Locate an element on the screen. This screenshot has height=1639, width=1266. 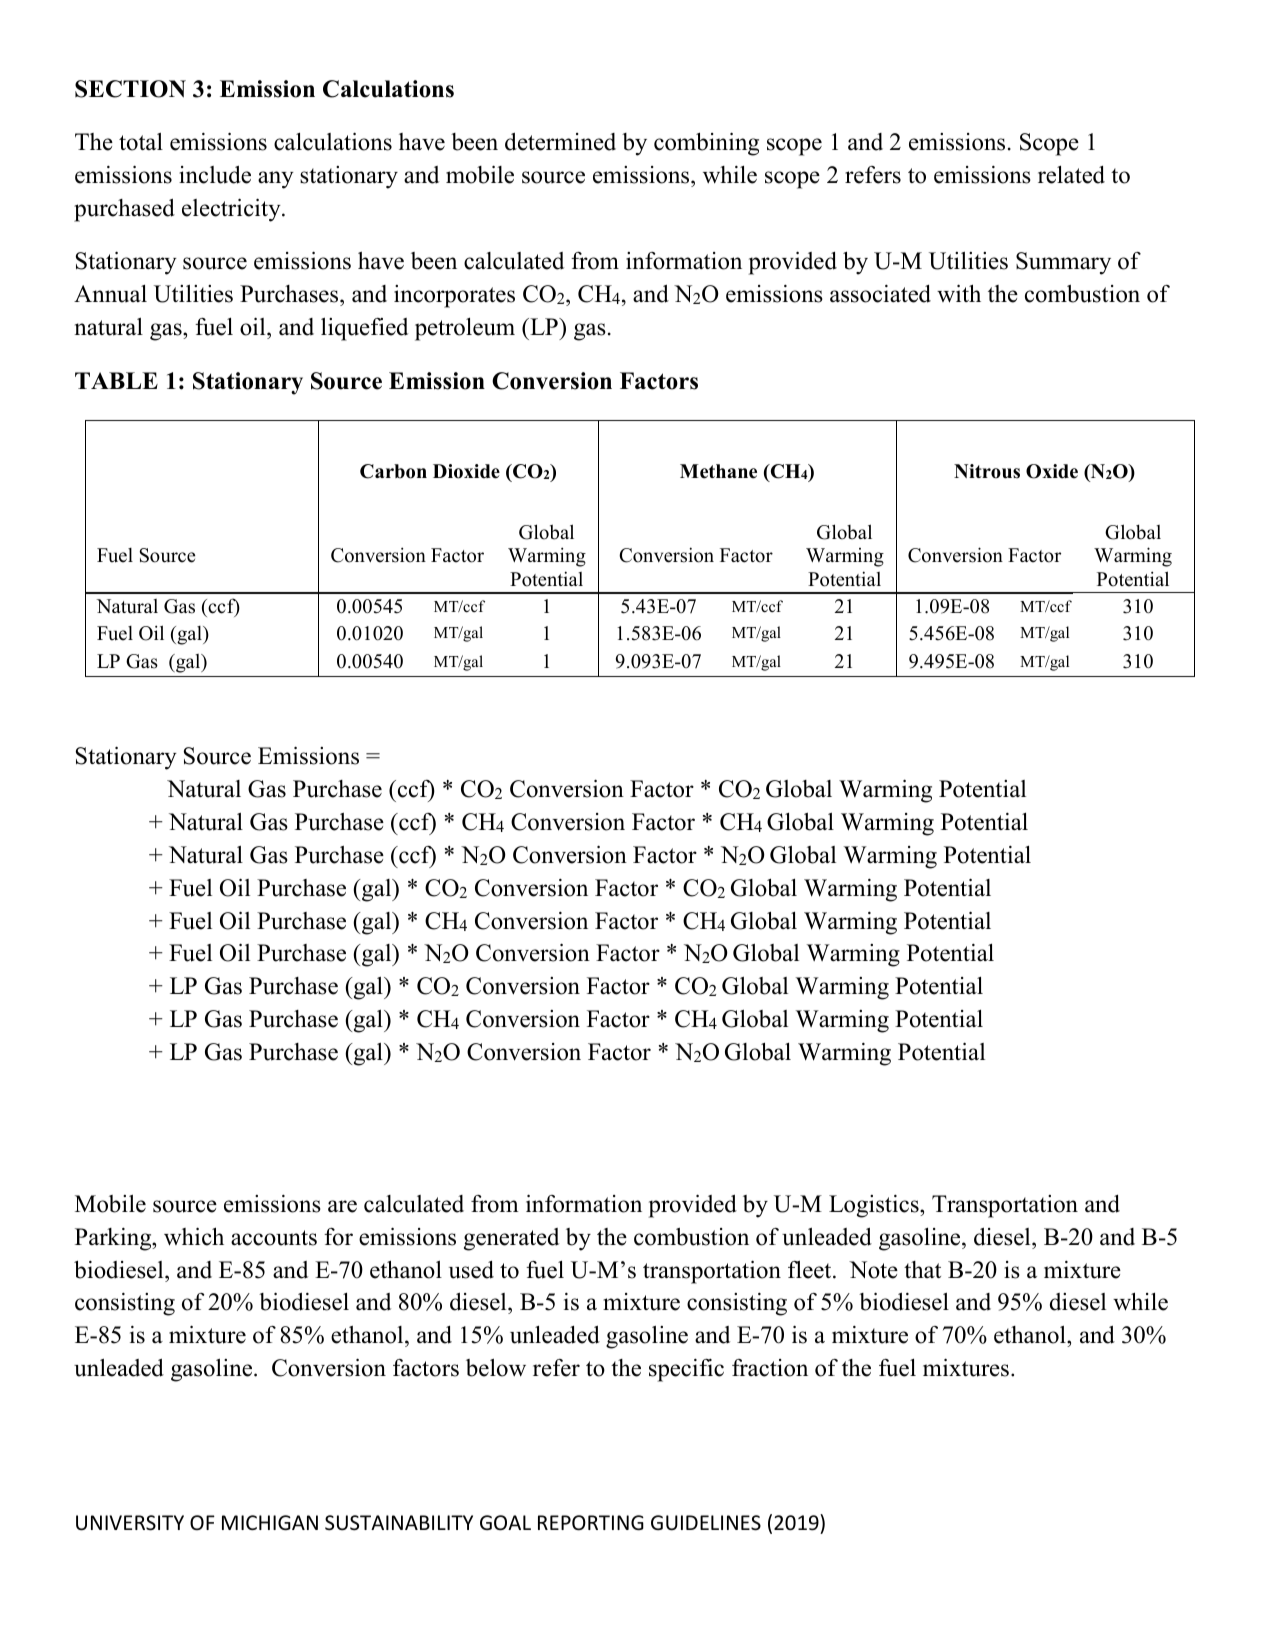
Nitrous is located at coordinates (987, 471).
